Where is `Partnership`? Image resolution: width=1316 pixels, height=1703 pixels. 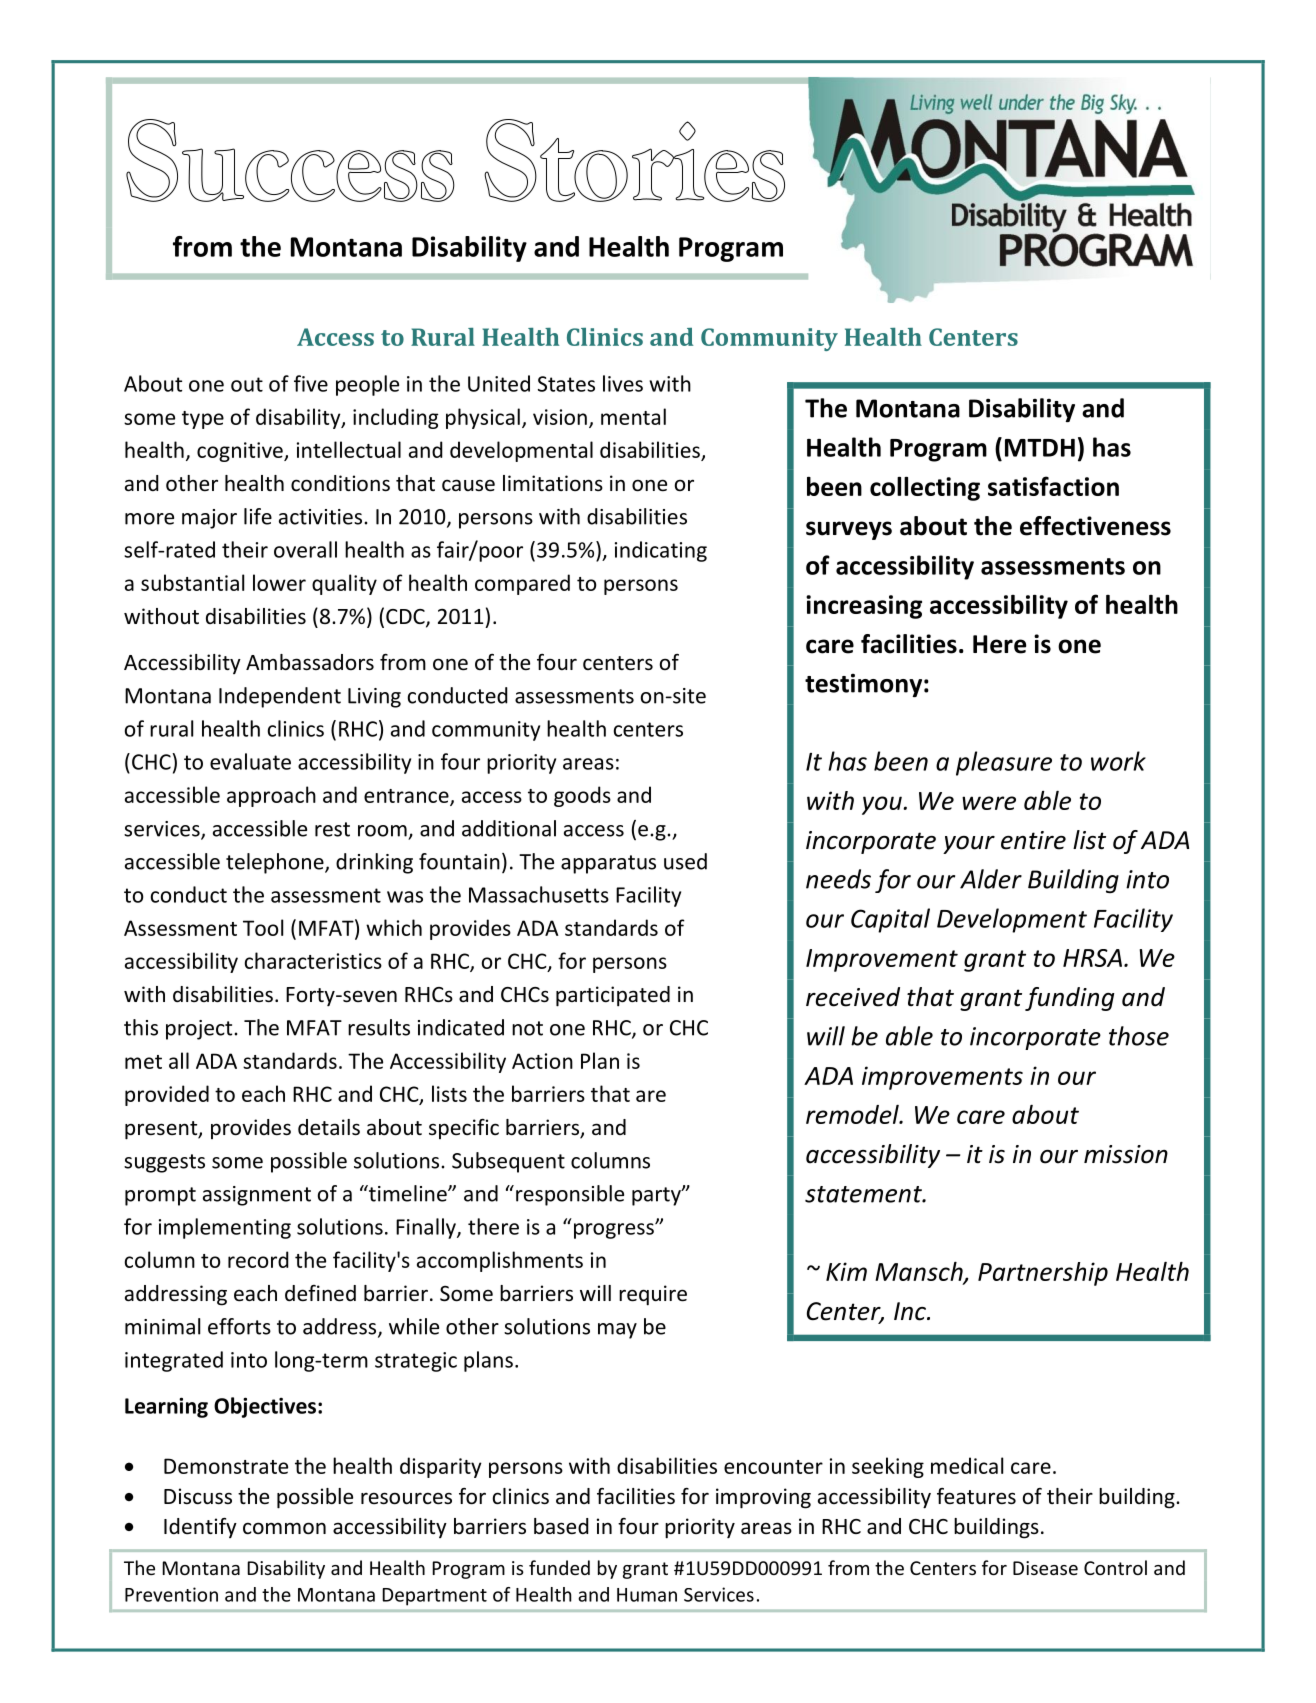
Partnership is located at coordinates (1043, 1274).
